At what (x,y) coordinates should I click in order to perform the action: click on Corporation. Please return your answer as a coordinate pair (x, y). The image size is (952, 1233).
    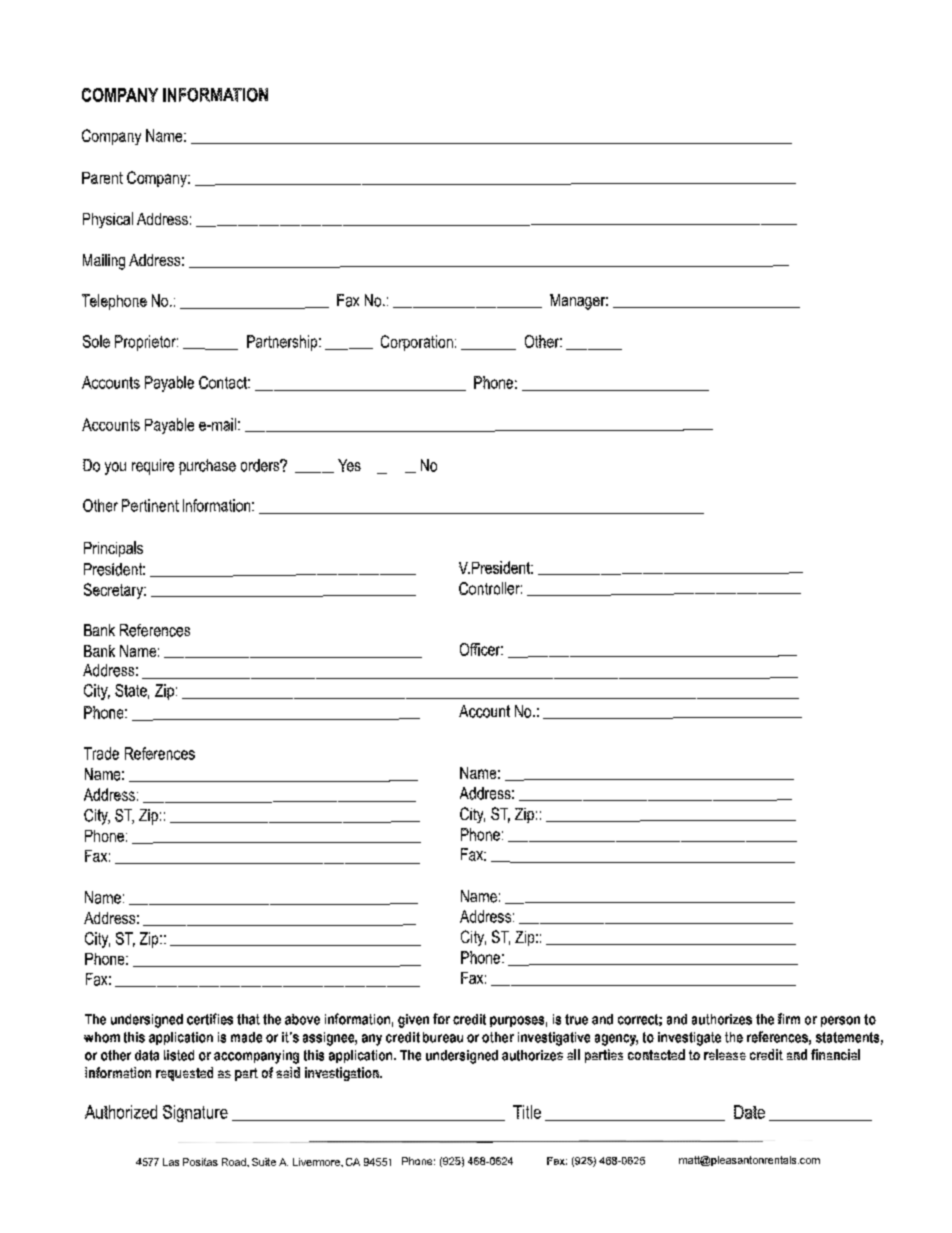
    Looking at the image, I should click on (417, 343).
